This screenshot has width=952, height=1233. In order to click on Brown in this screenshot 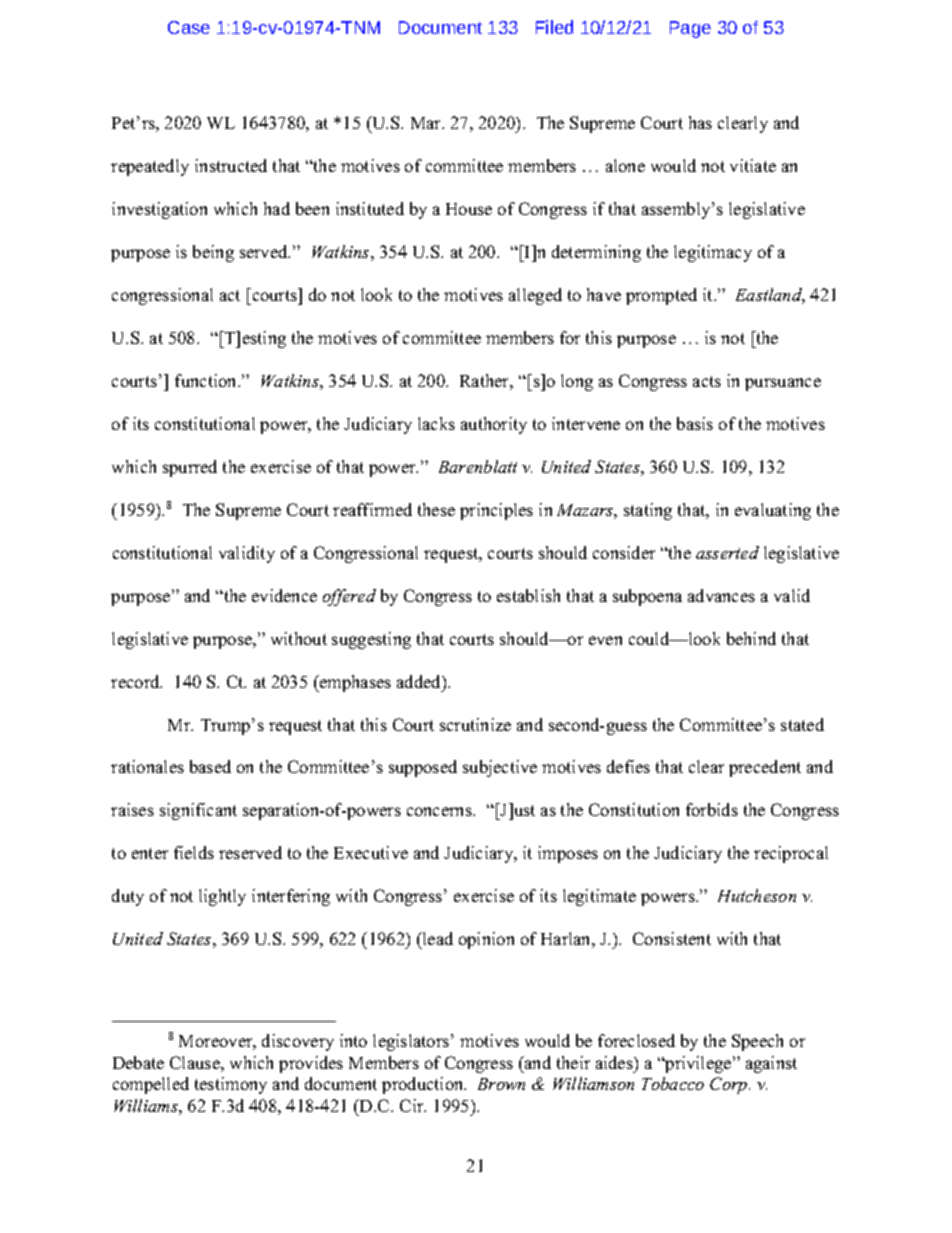, I will do `click(501, 1084)`.
